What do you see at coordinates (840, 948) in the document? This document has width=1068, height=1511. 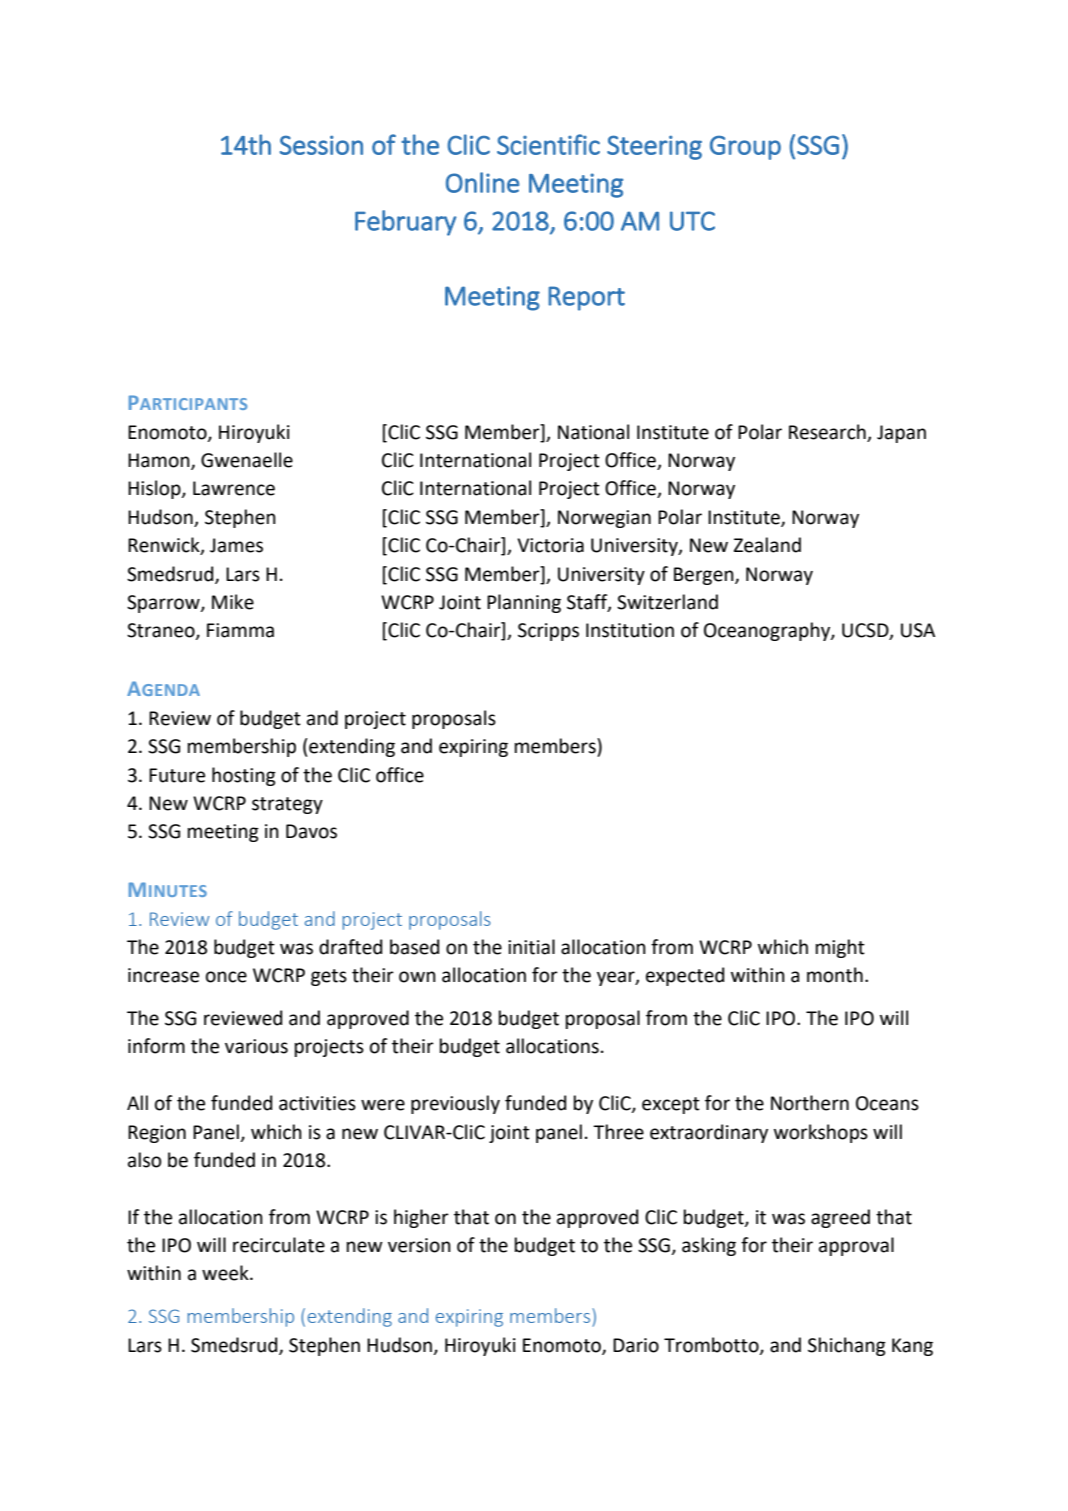 I see `might` at bounding box center [840, 948].
